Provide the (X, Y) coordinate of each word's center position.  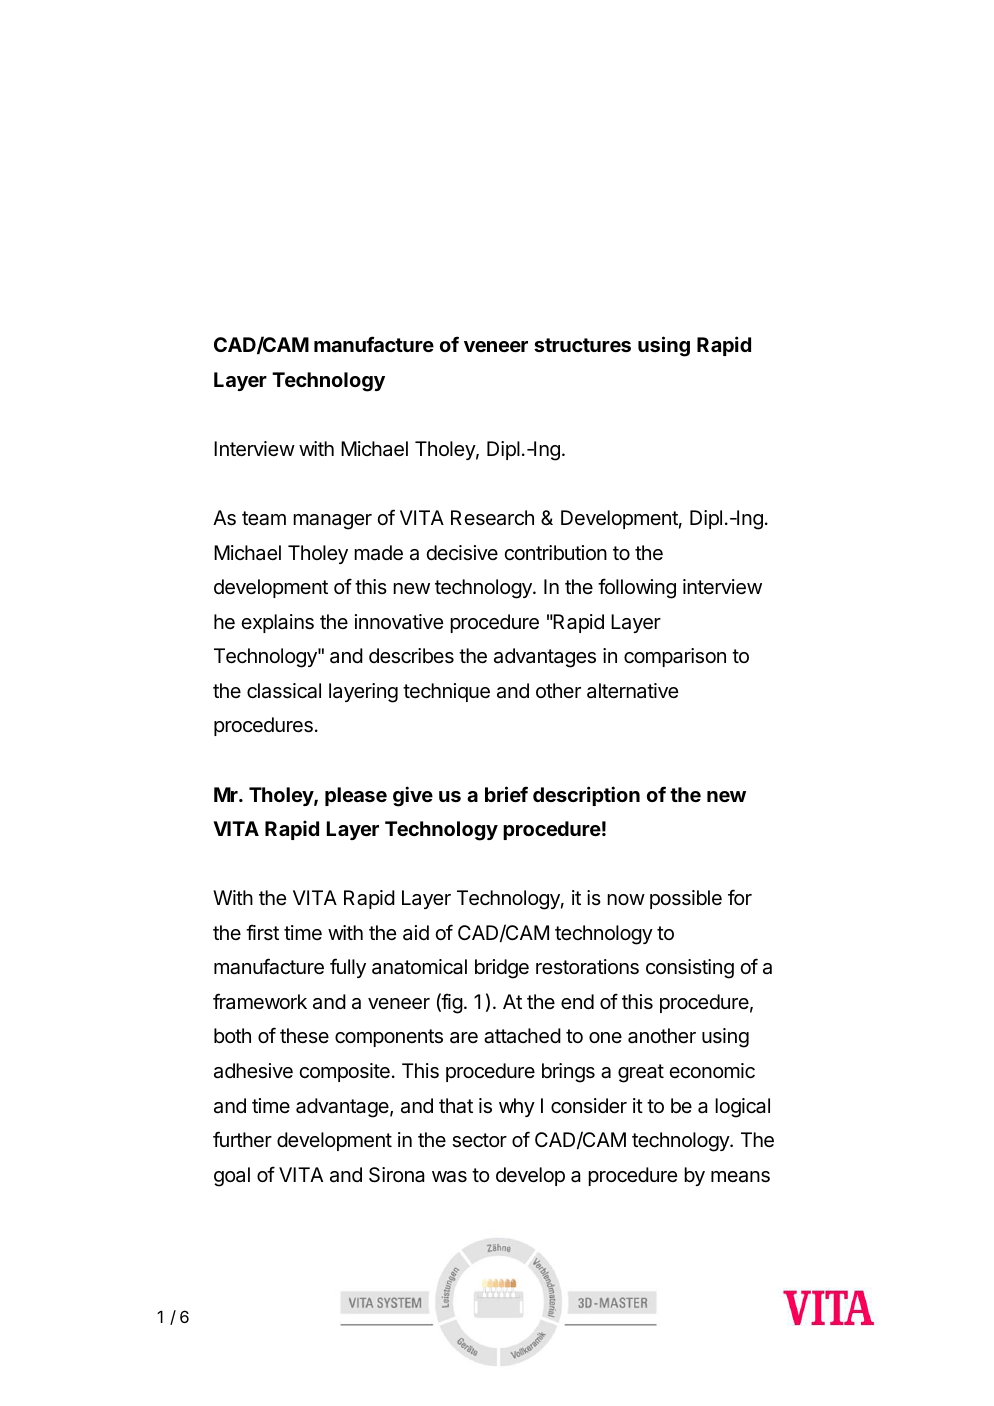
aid (416, 933)
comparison (675, 657)
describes (411, 656)
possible (686, 899)
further (242, 1139)
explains (277, 623)
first (262, 932)
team (264, 518)
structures (582, 345)
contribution (555, 552)
